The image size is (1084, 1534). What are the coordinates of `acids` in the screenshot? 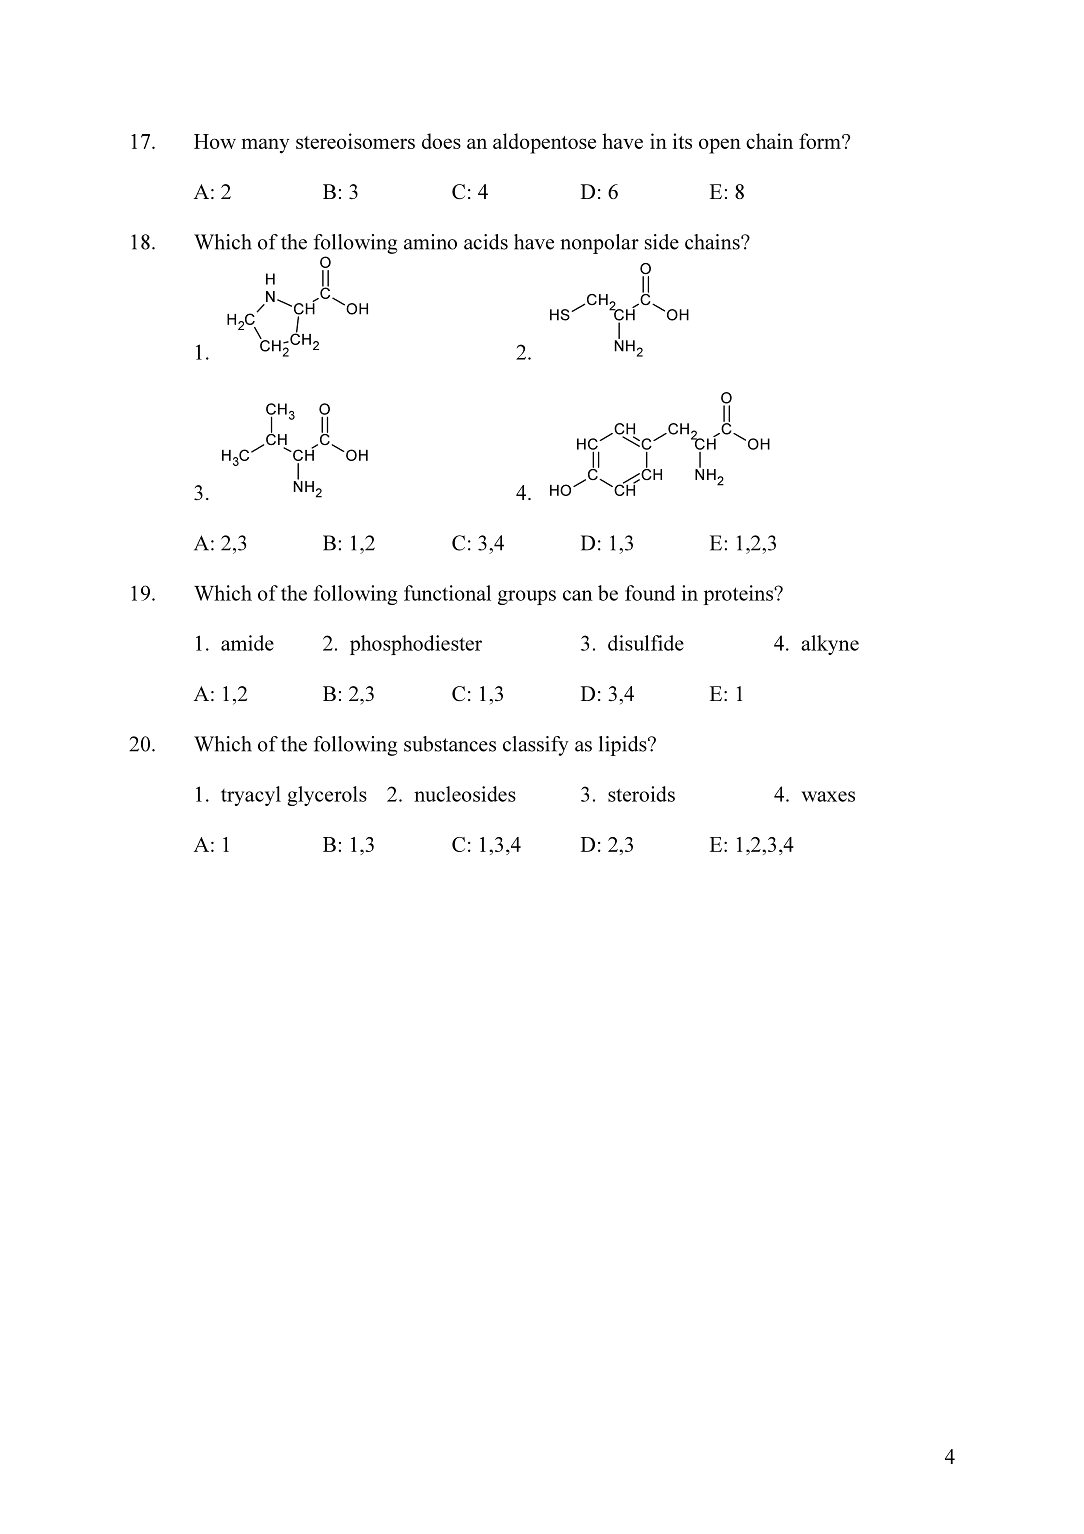 It's located at (486, 242).
